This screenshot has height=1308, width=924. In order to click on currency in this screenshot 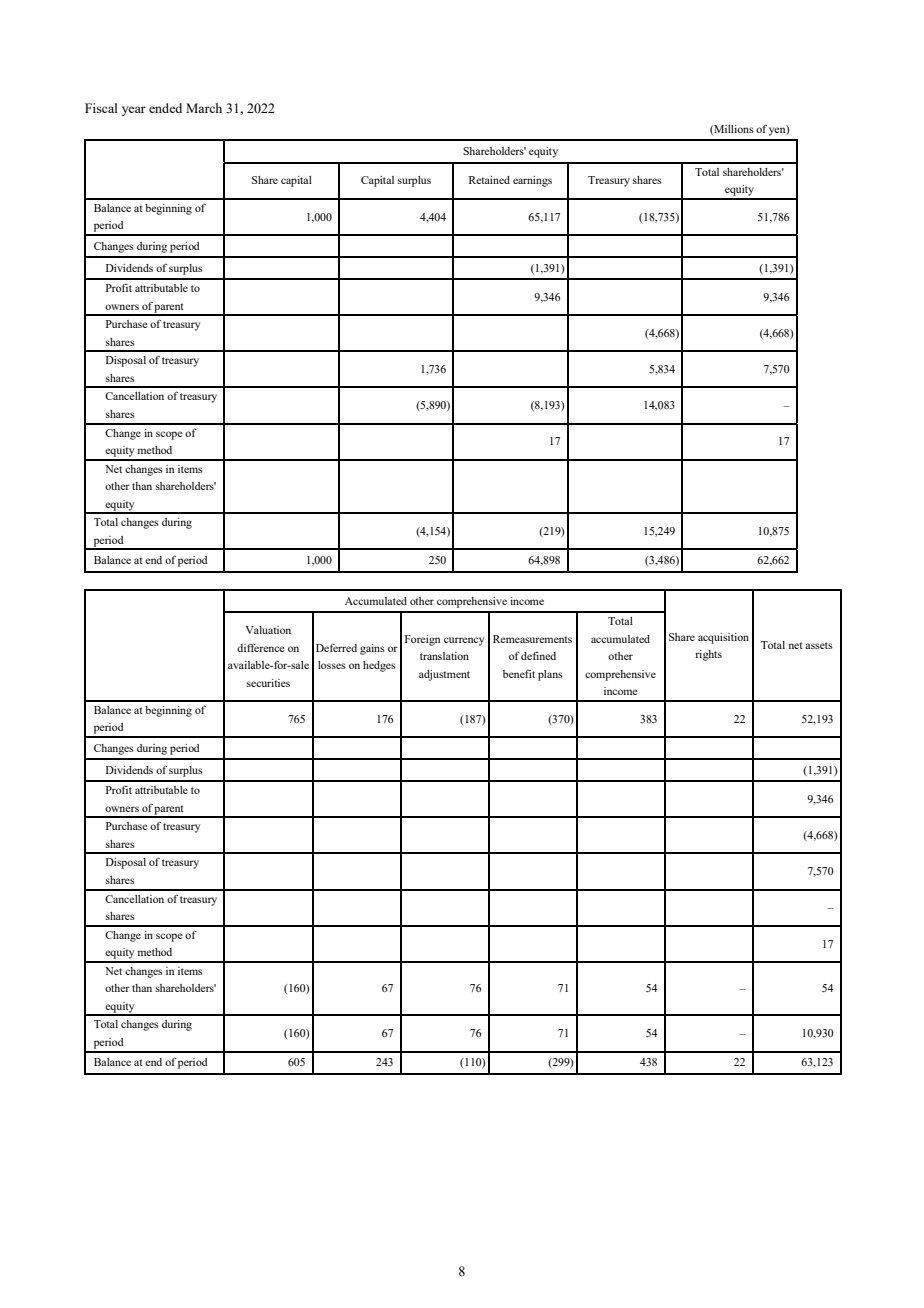, I will do `click(464, 641)`.
